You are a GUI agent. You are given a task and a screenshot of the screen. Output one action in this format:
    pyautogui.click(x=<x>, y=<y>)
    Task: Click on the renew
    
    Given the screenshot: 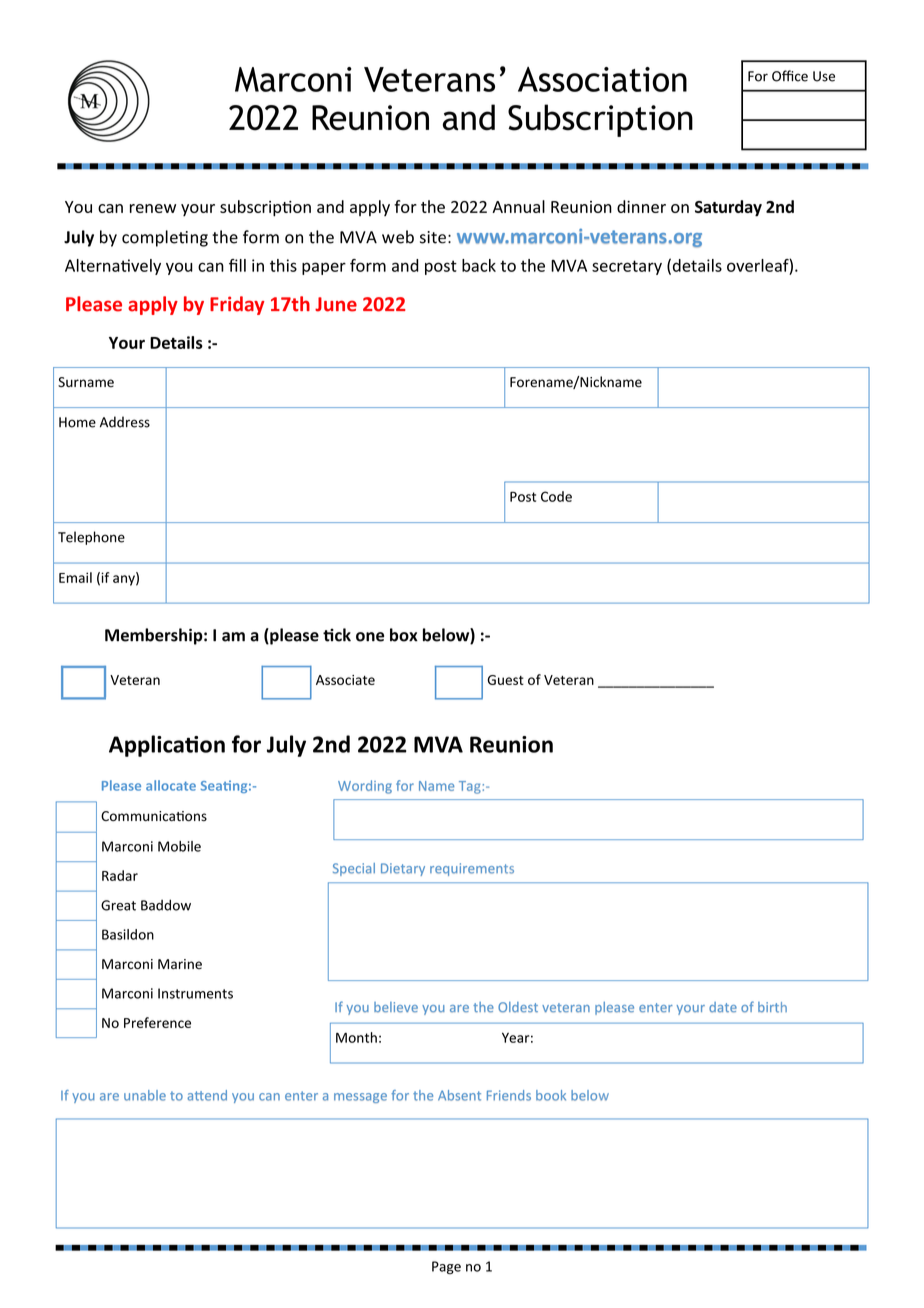 What is the action you would take?
    pyautogui.click(x=153, y=208)
